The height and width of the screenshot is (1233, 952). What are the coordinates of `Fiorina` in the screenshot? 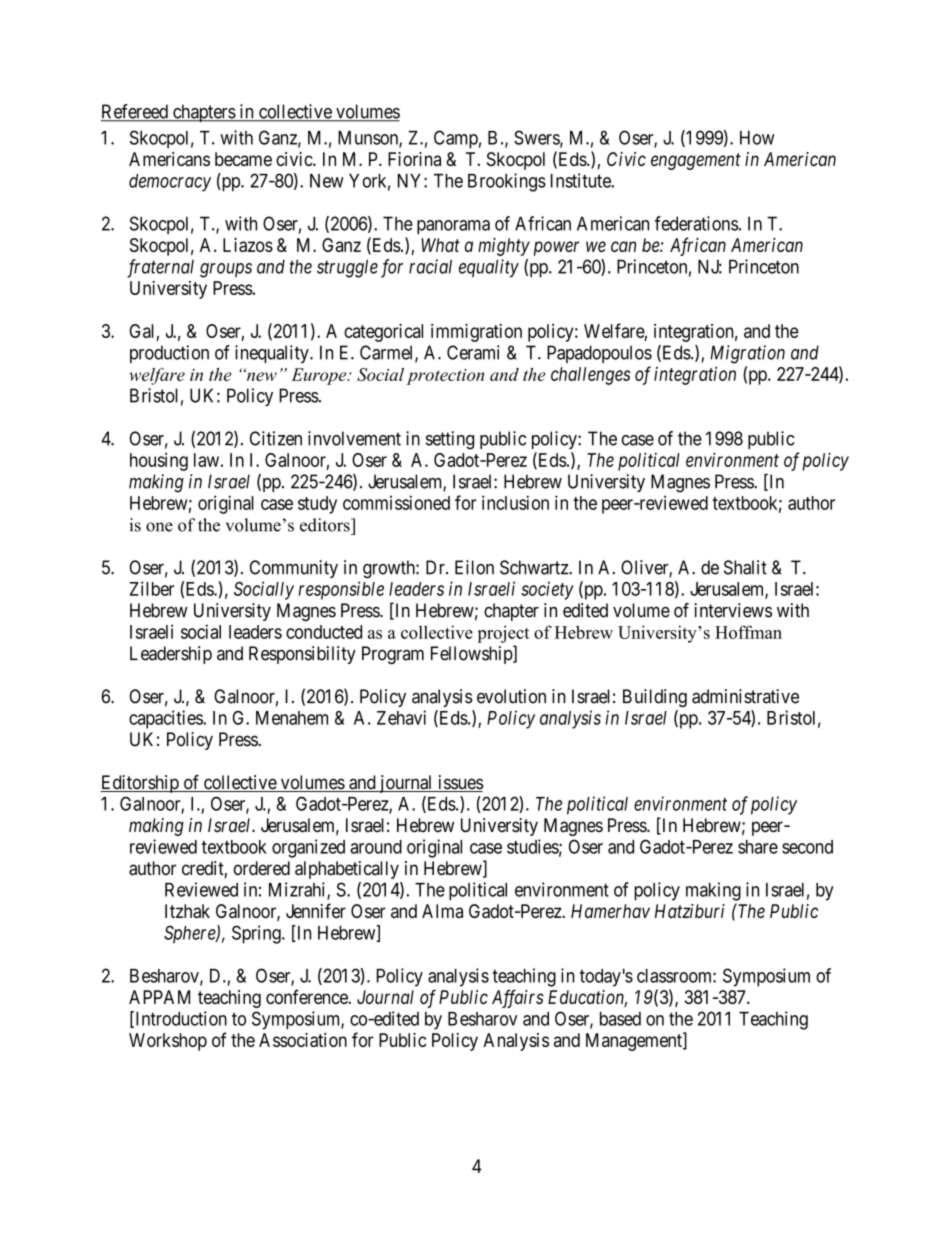 It's located at (414, 159).
